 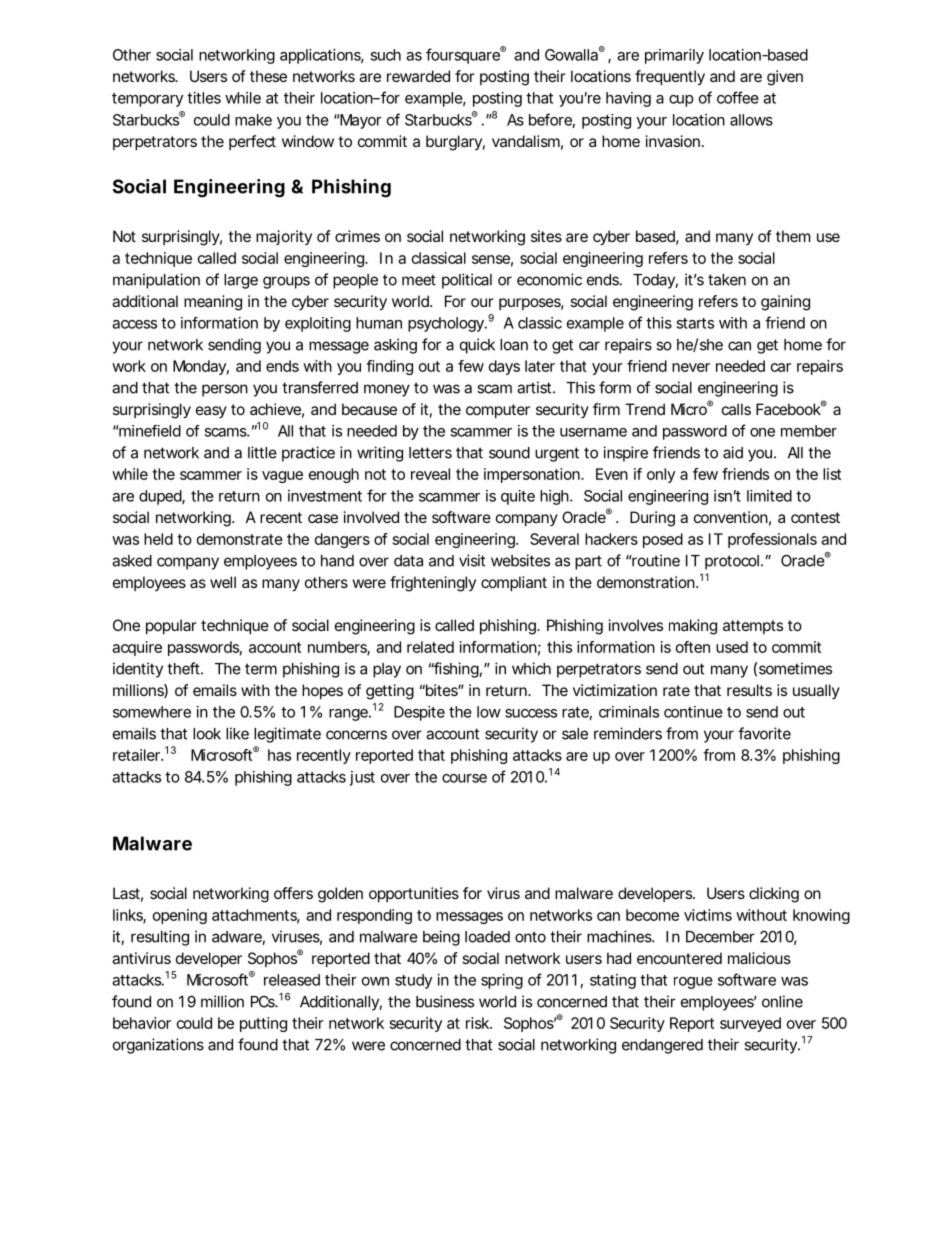 What do you see at coordinates (204, 98) in the screenshot?
I see `titles` at bounding box center [204, 98].
